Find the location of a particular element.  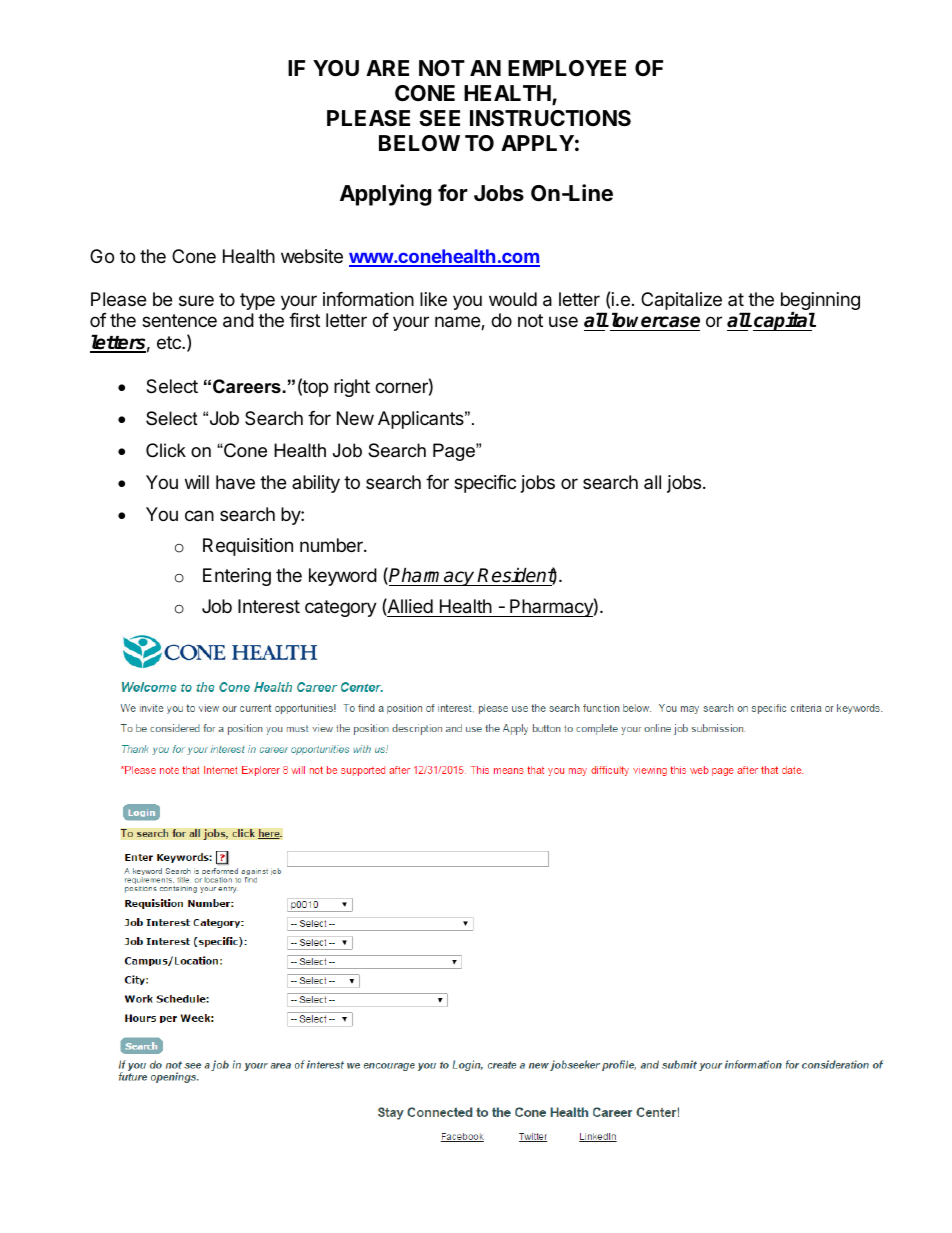

would is located at coordinates (513, 299).
